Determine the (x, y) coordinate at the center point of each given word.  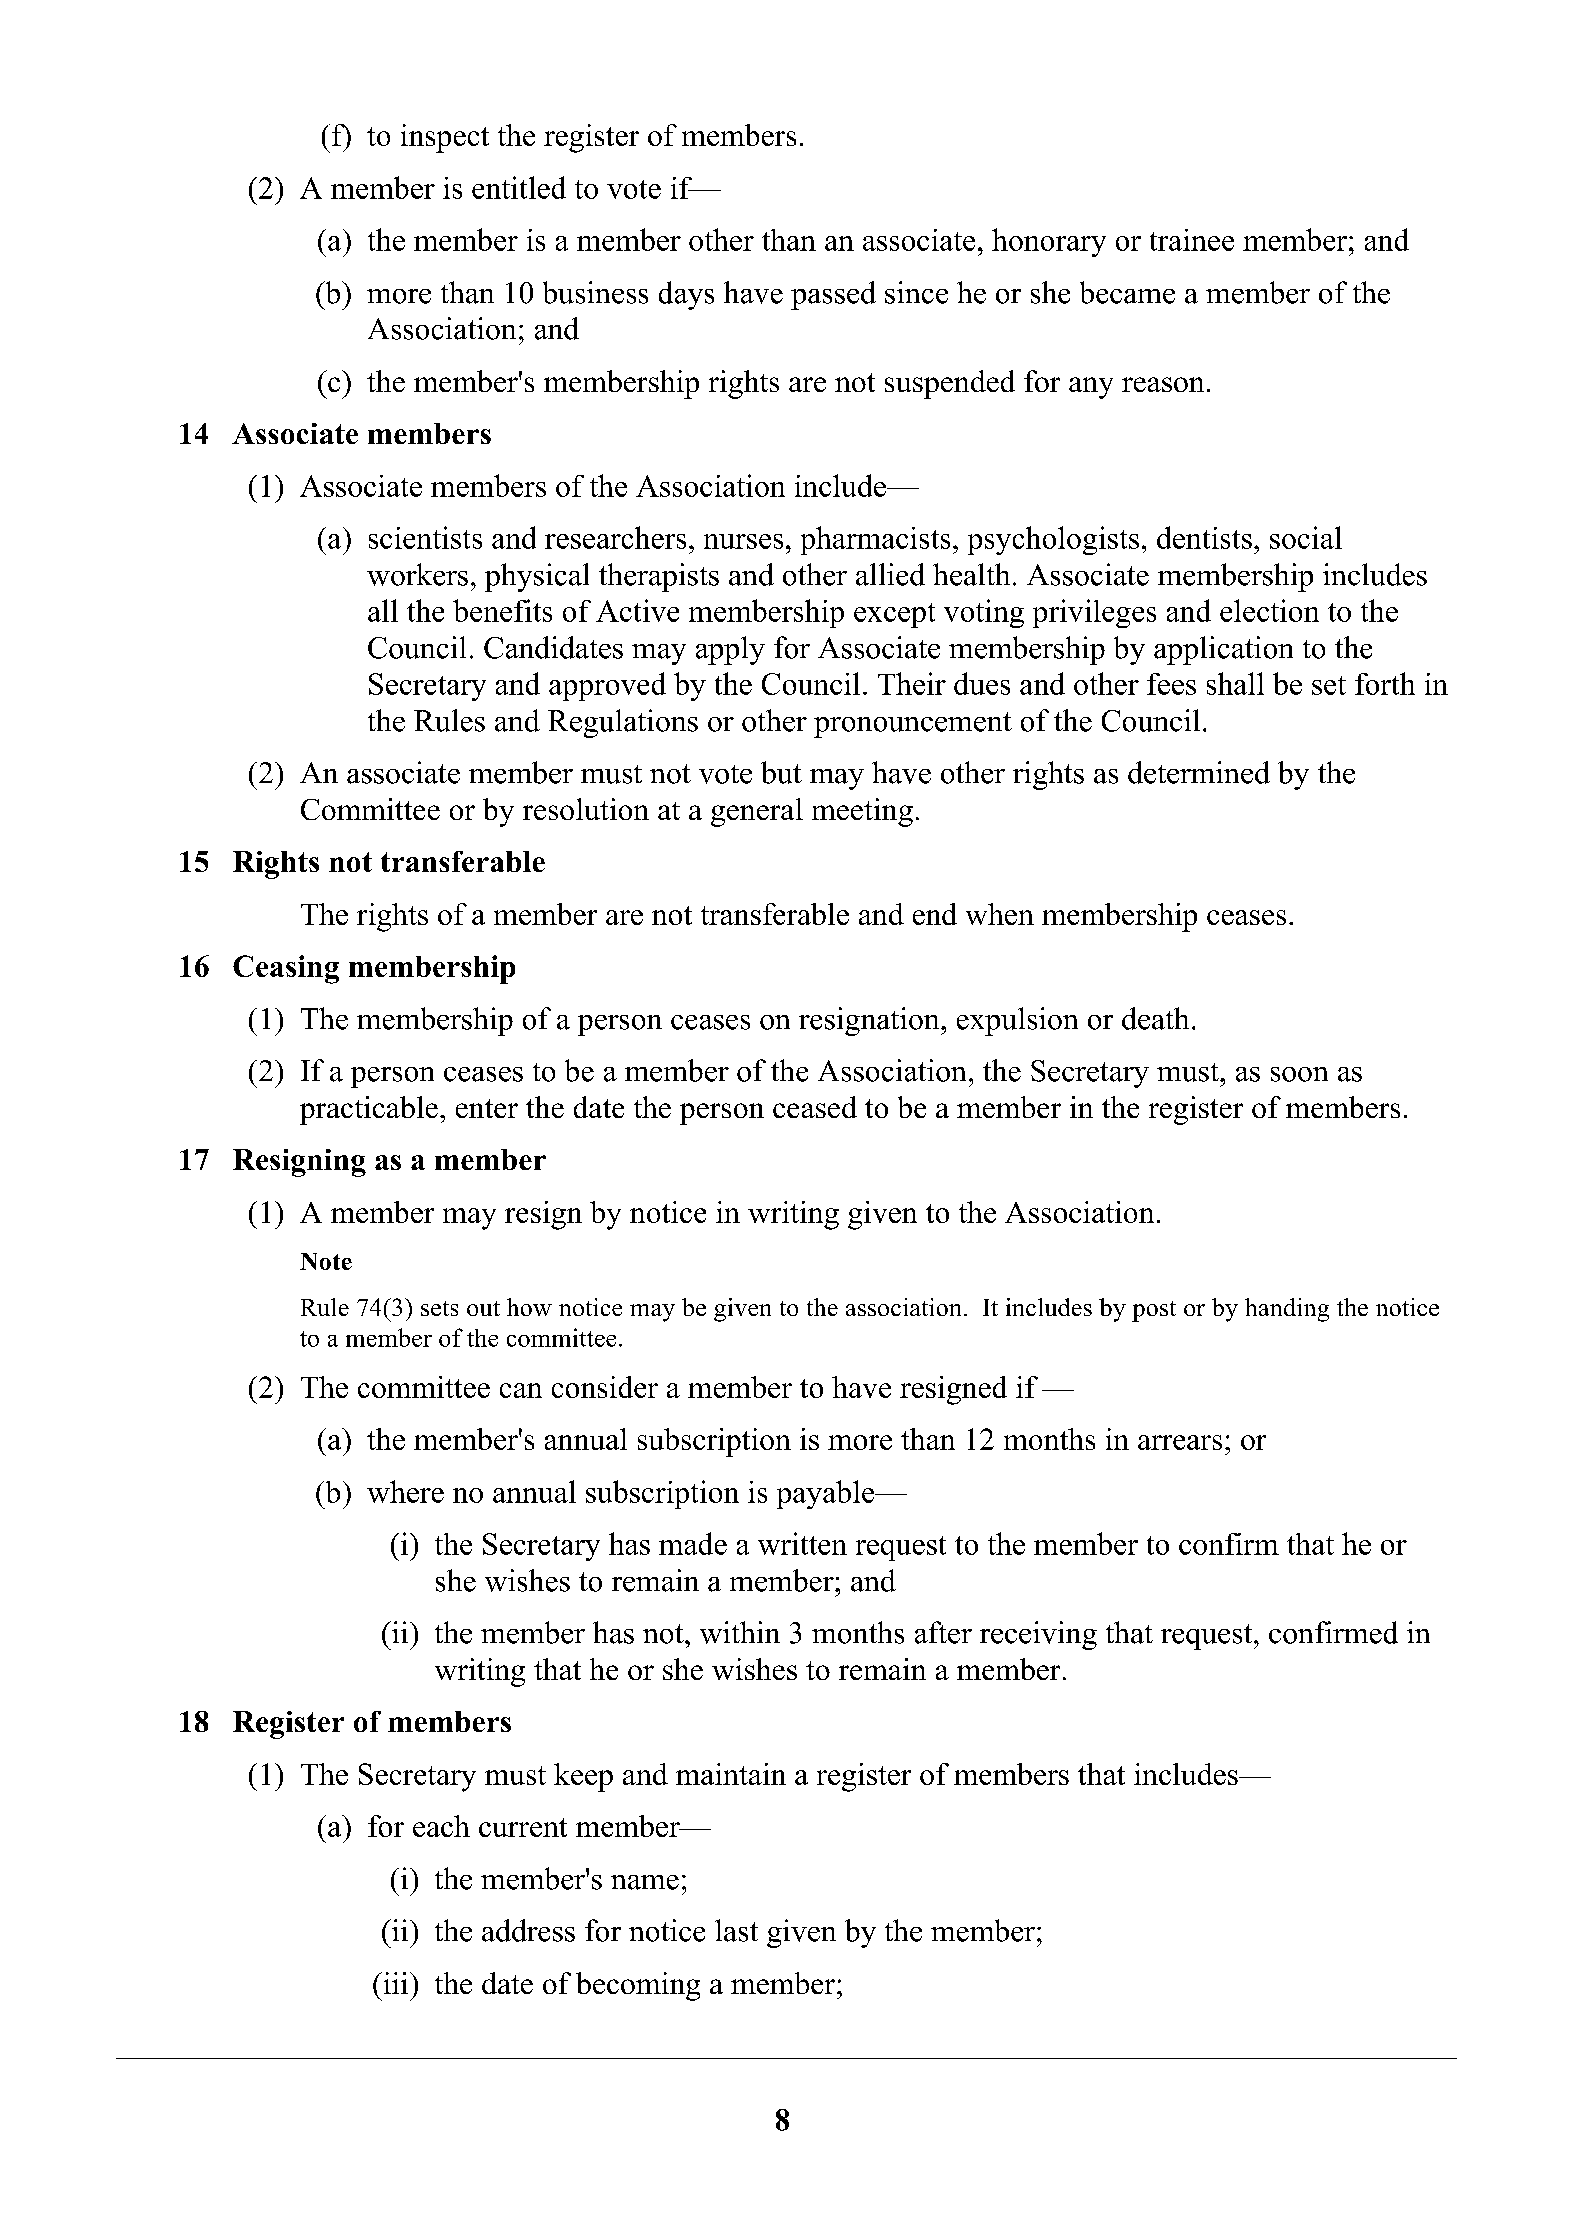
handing (1287, 1310)
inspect (445, 138)
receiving (1038, 1635)
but (781, 772)
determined (1199, 772)
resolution (586, 809)
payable (827, 1494)
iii (396, 1983)
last (736, 1930)
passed (833, 295)
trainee (1192, 240)
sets (439, 1308)
